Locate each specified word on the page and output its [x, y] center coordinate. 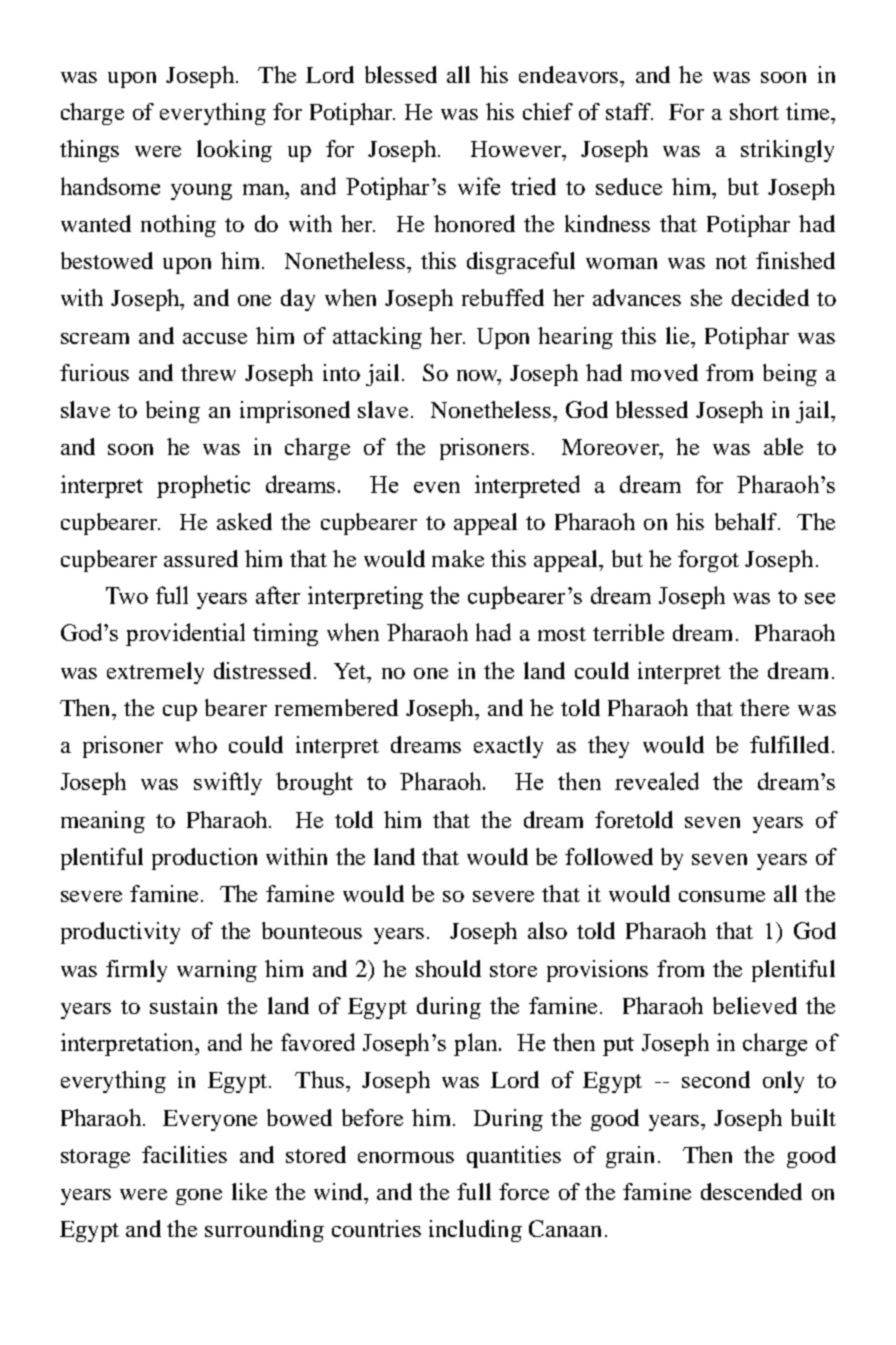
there [764, 707]
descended [751, 1191]
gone [199, 1197]
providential [185, 634]
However [517, 149]
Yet [351, 671]
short [754, 111]
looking [234, 151]
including [475, 1231]
